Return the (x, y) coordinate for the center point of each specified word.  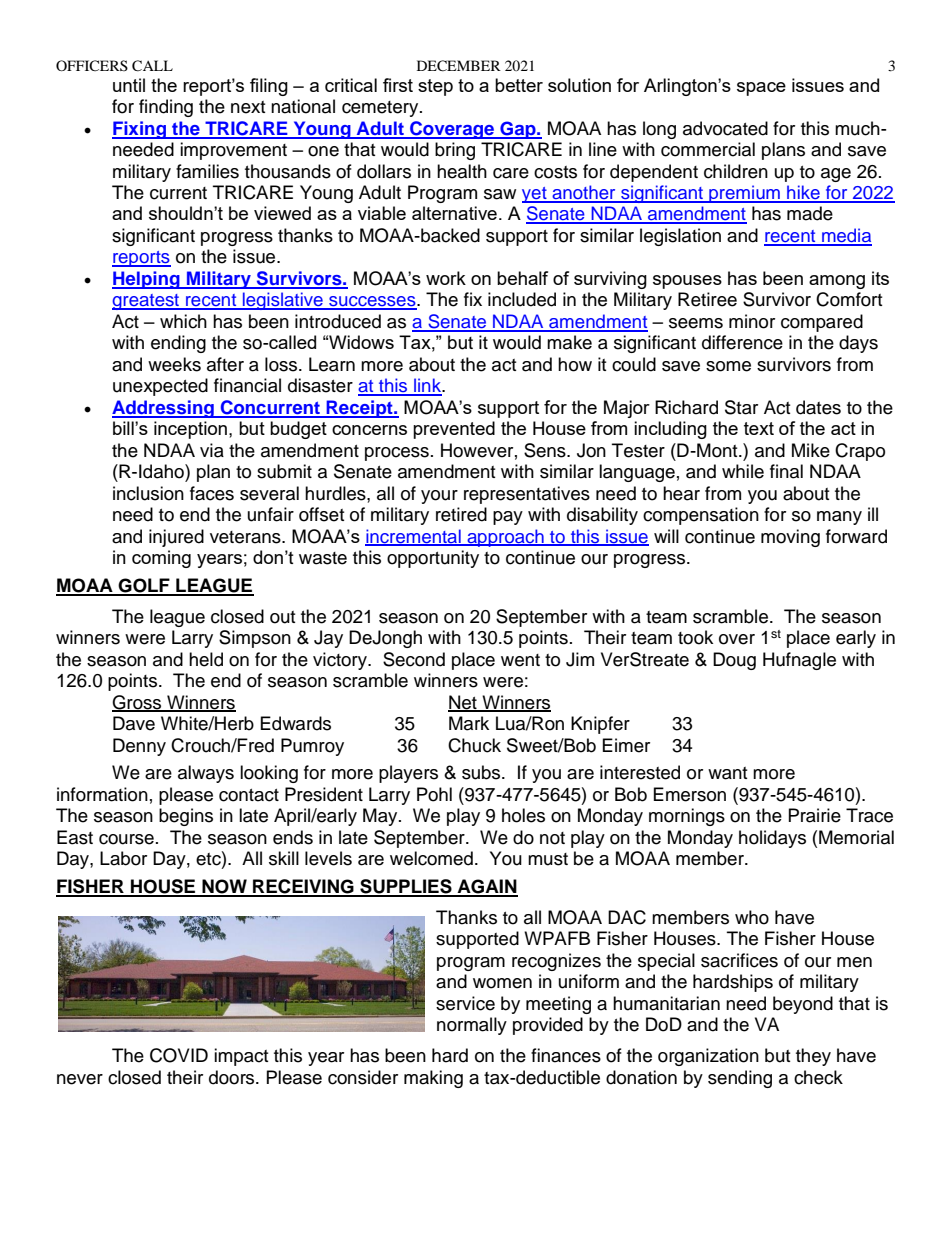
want (727, 773)
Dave (134, 723)
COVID (179, 1055)
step (435, 87)
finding (166, 108)
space (761, 89)
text (759, 428)
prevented (454, 430)
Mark (469, 723)
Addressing (164, 409)
